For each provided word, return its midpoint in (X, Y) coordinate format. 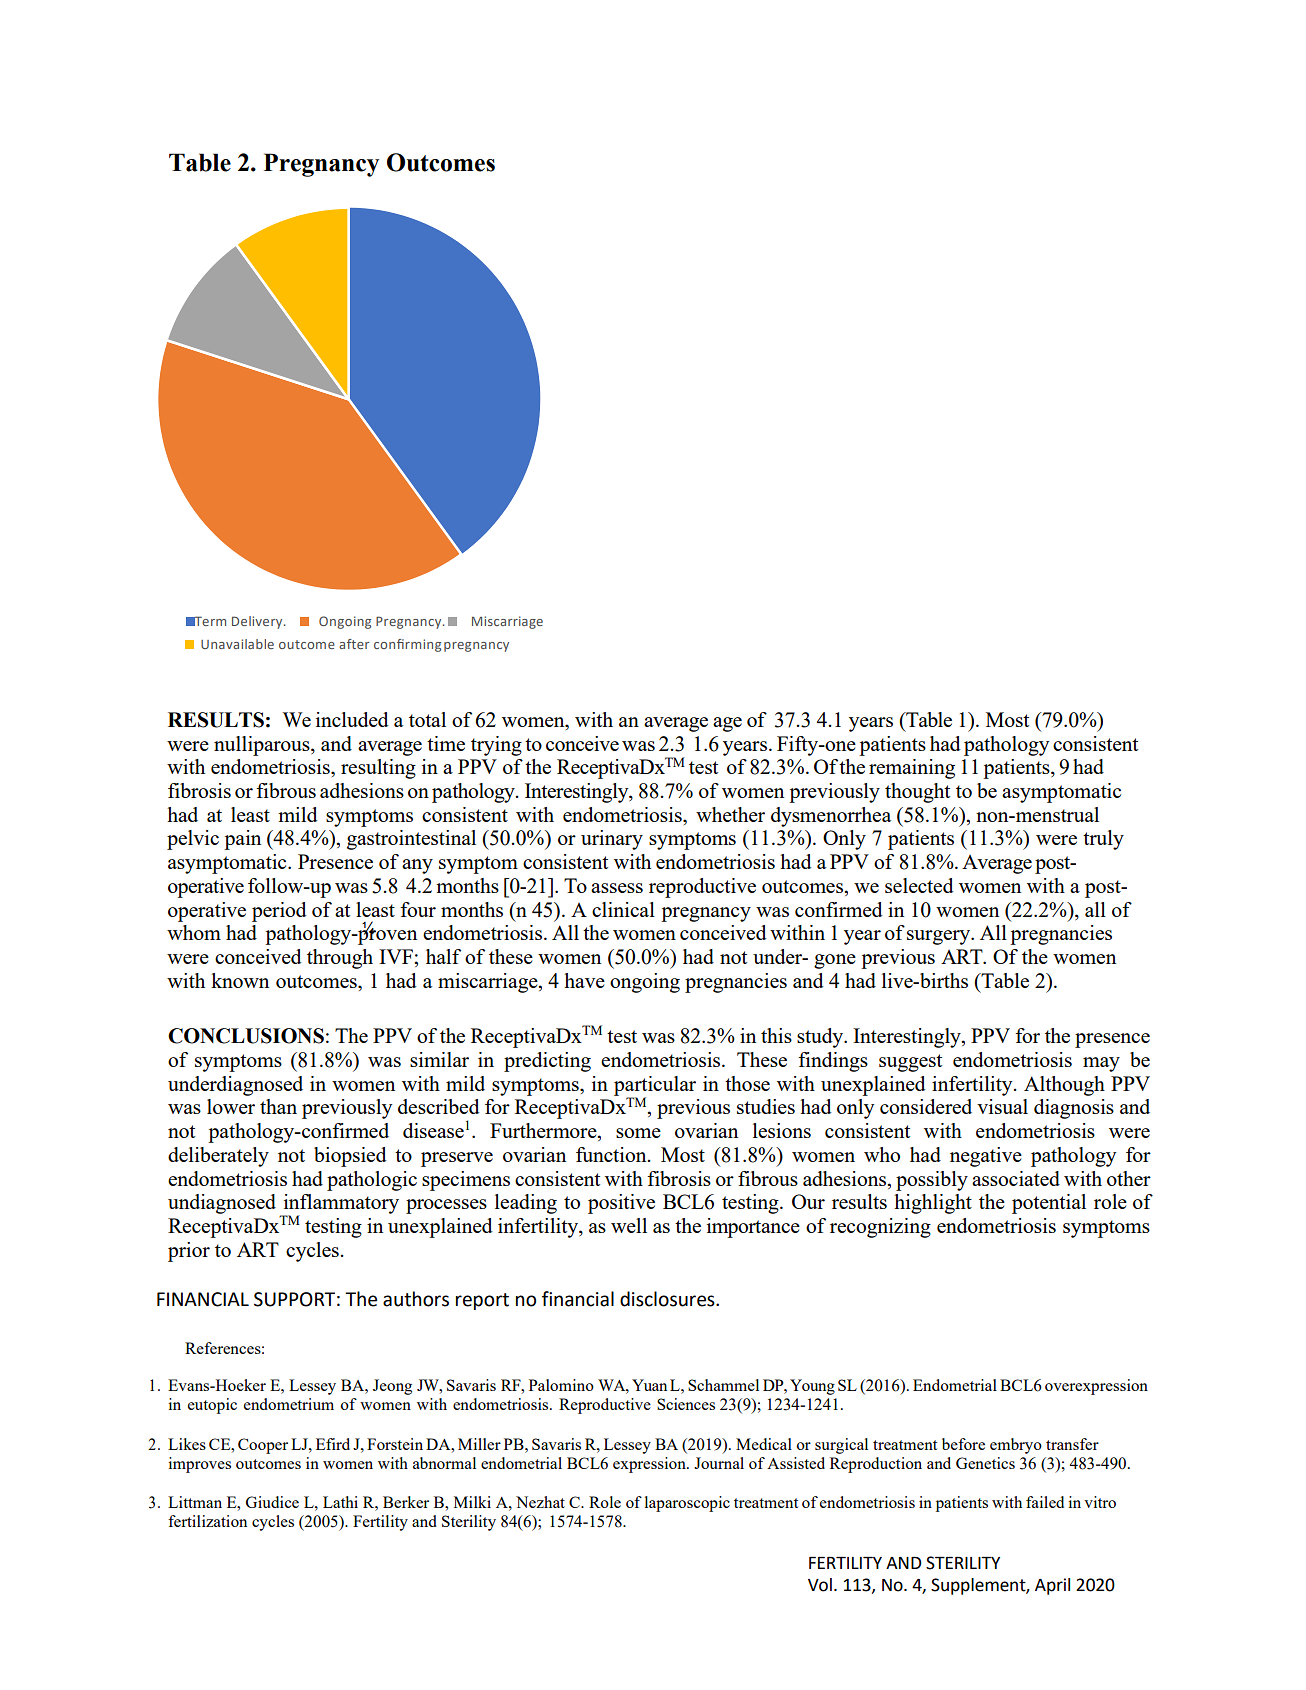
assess (617, 888)
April (1052, 1586)
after (354, 644)
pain (242, 840)
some (638, 1133)
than (278, 1106)
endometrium (289, 1404)
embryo (1016, 1446)
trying (496, 746)
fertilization (207, 1521)
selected (919, 885)
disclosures (668, 1299)
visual (1002, 1106)
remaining (912, 769)
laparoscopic (687, 1504)
